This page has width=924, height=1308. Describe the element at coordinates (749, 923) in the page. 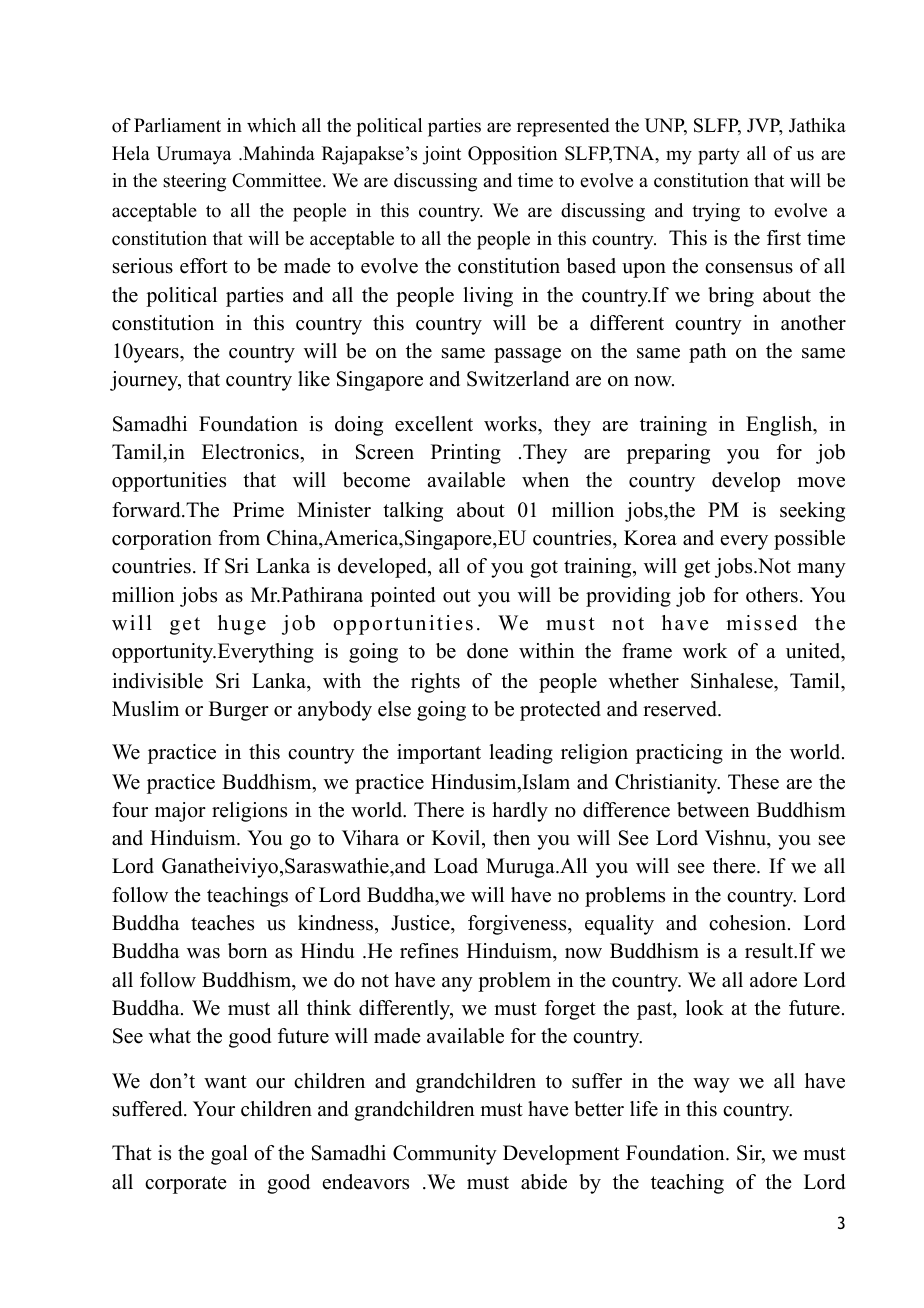

I see `cohesion` at that location.
